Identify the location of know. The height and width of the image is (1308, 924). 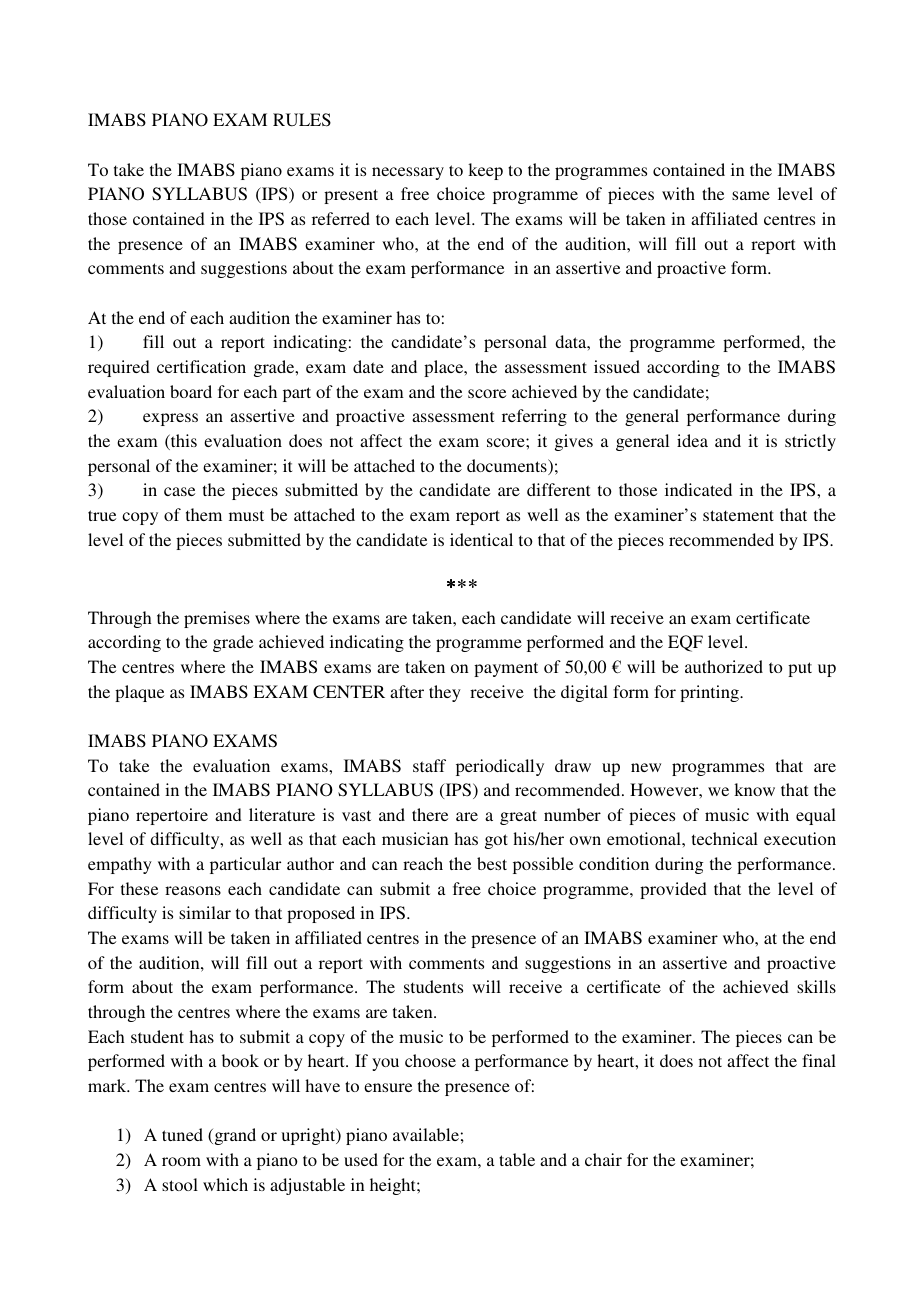
(754, 789).
